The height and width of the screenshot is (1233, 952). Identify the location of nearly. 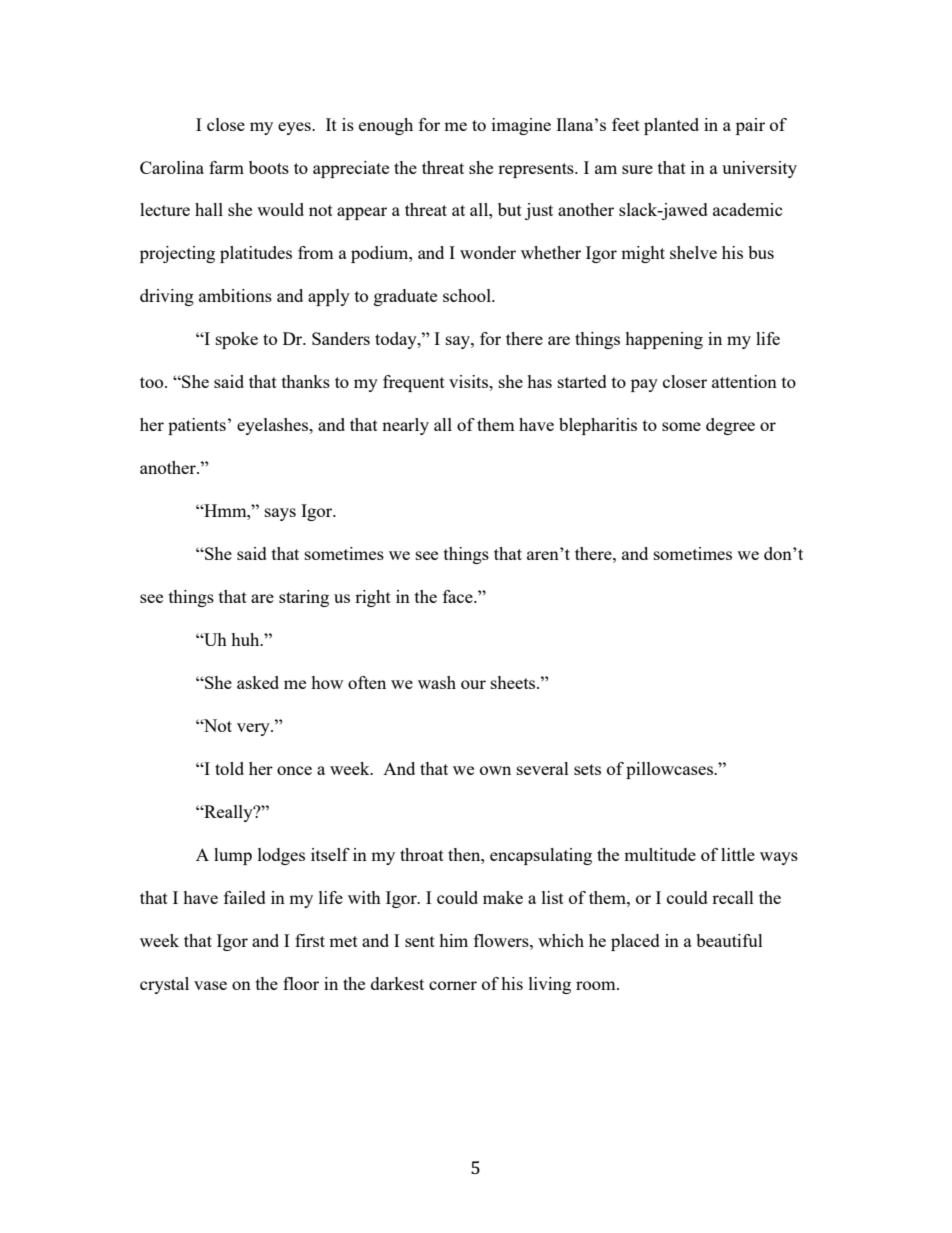
(405, 426).
